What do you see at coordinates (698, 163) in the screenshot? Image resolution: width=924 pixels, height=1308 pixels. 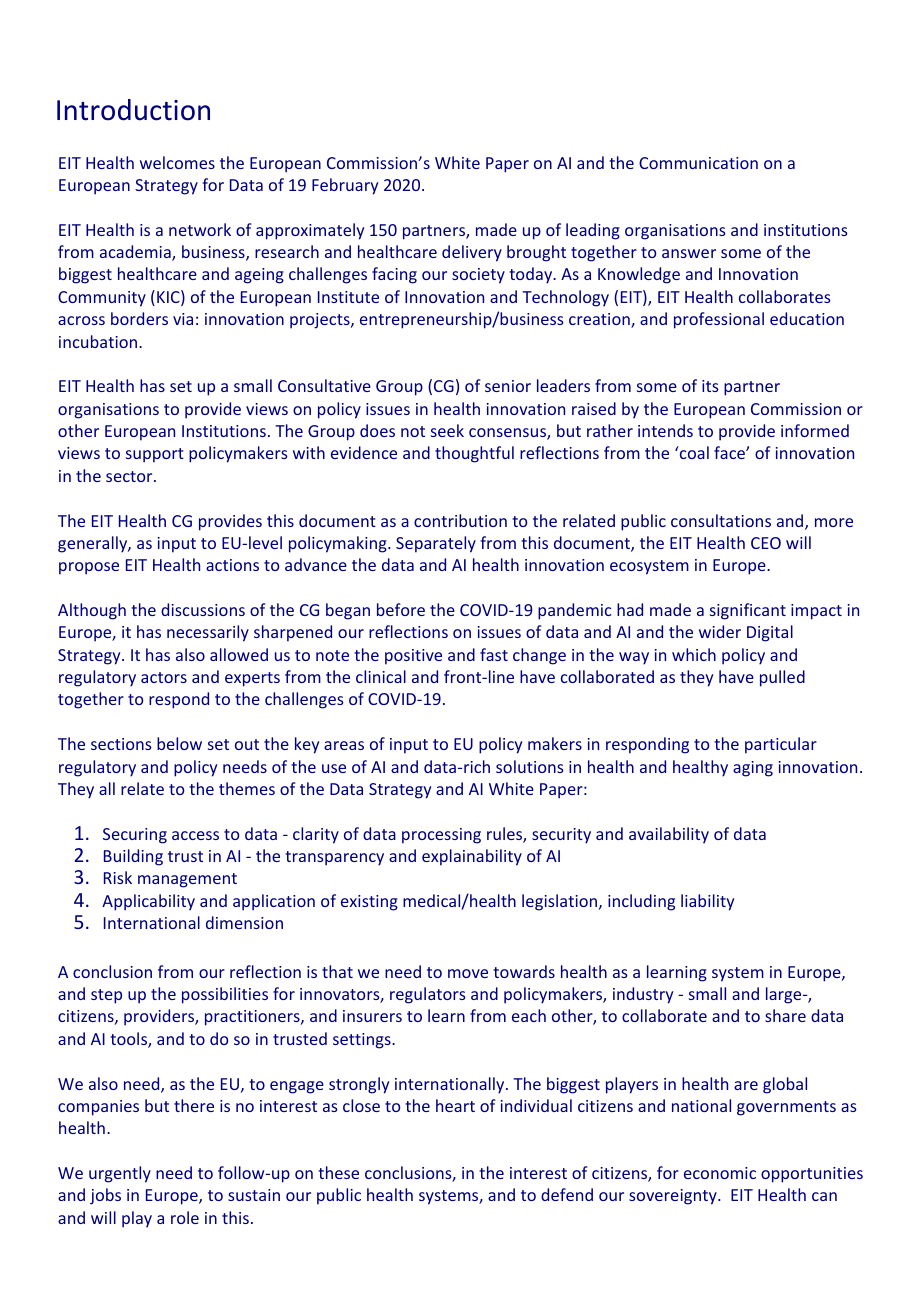 I see `Communication` at bounding box center [698, 163].
